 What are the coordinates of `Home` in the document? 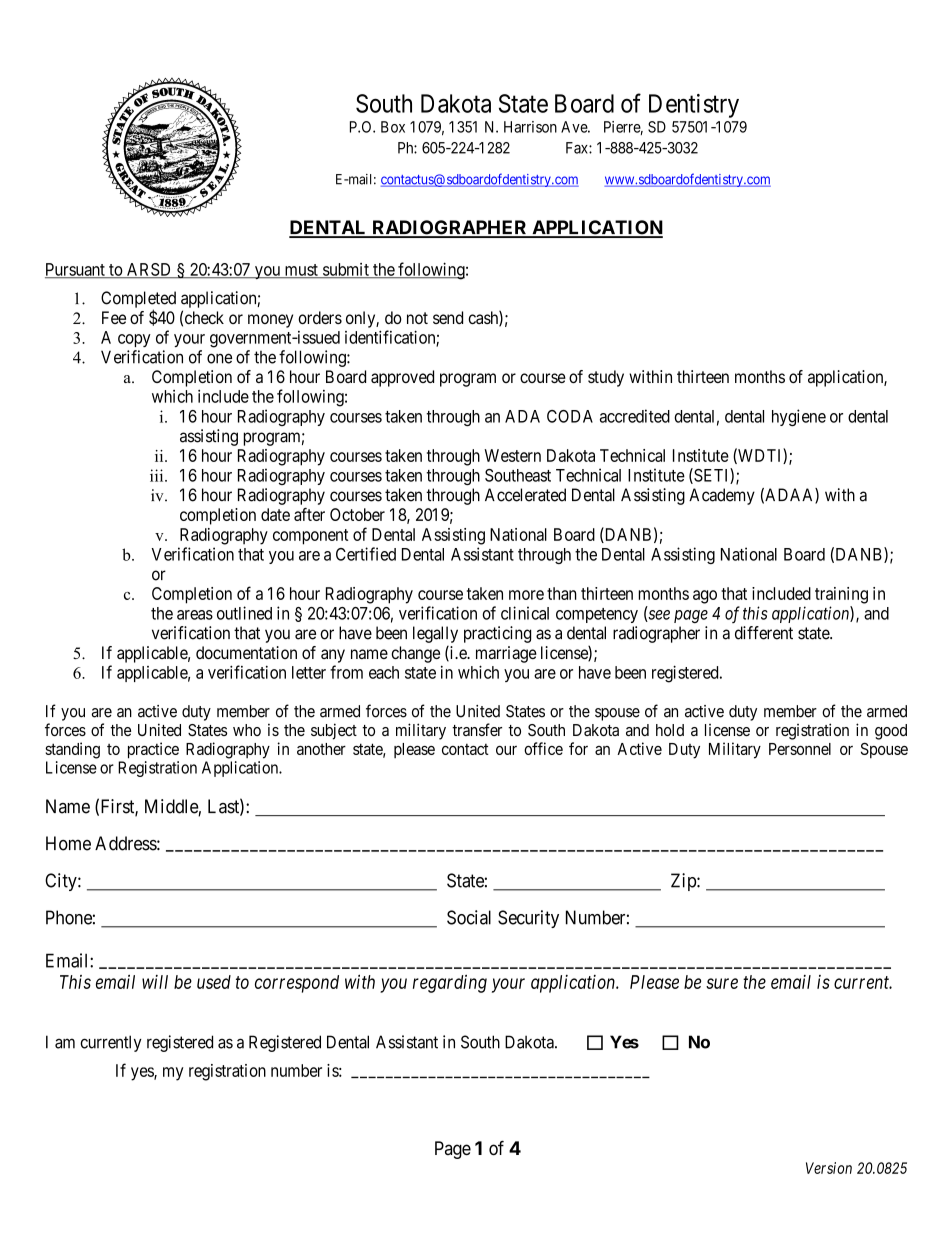 It's located at (68, 843).
